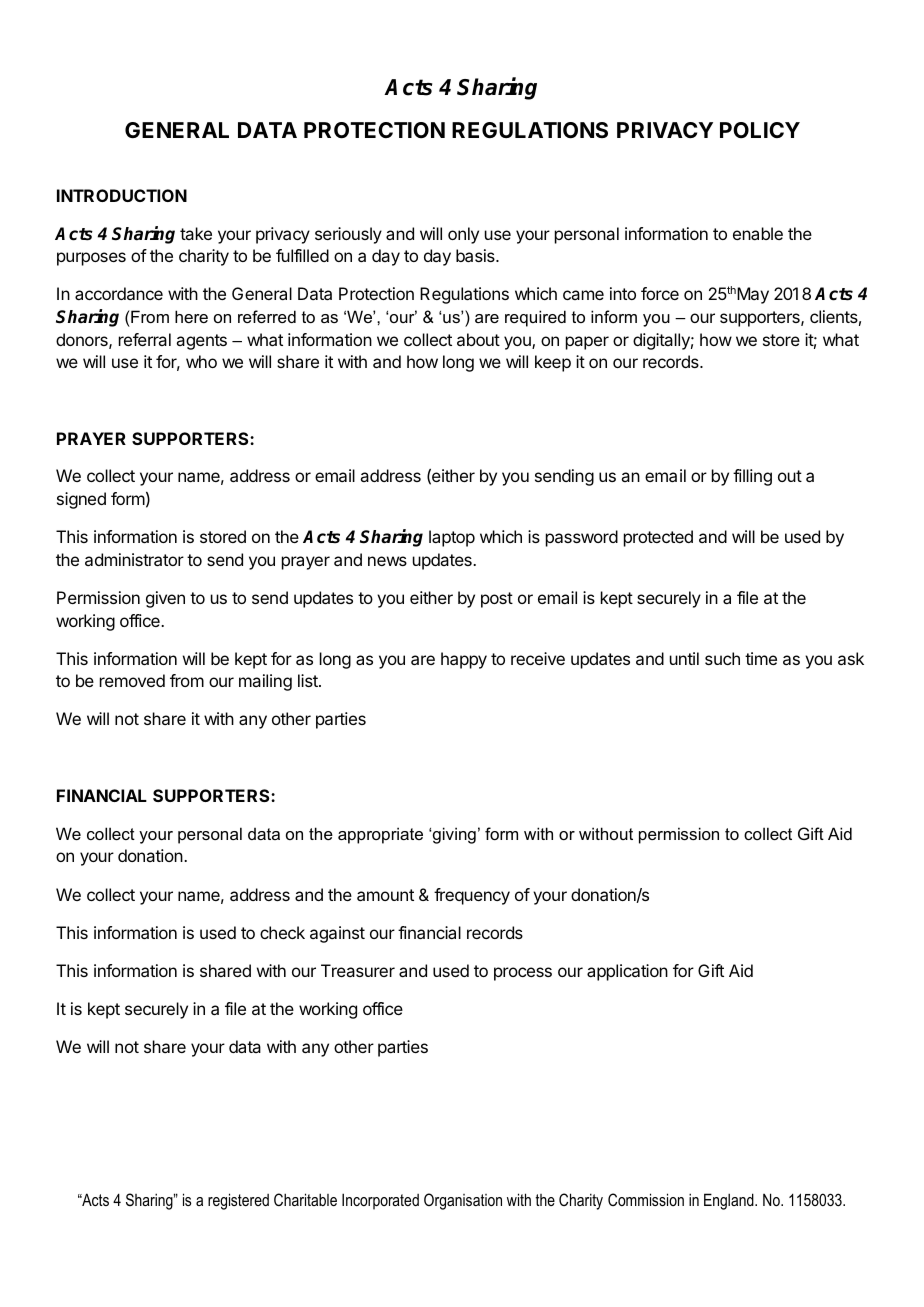 The width and height of the page is (924, 1307). I want to click on laptop, so click(452, 538).
